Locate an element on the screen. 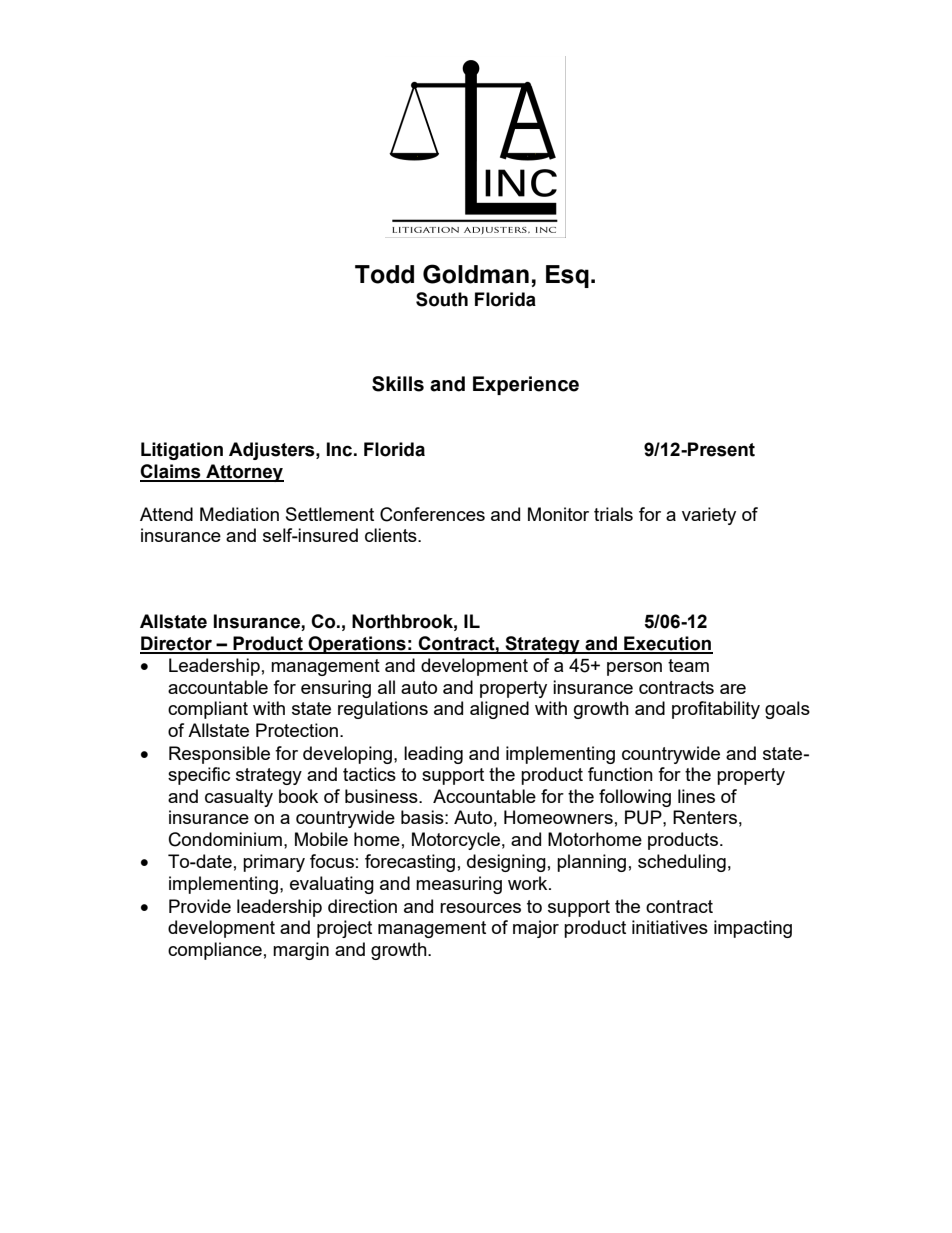  Esq is located at coordinates (567, 276).
